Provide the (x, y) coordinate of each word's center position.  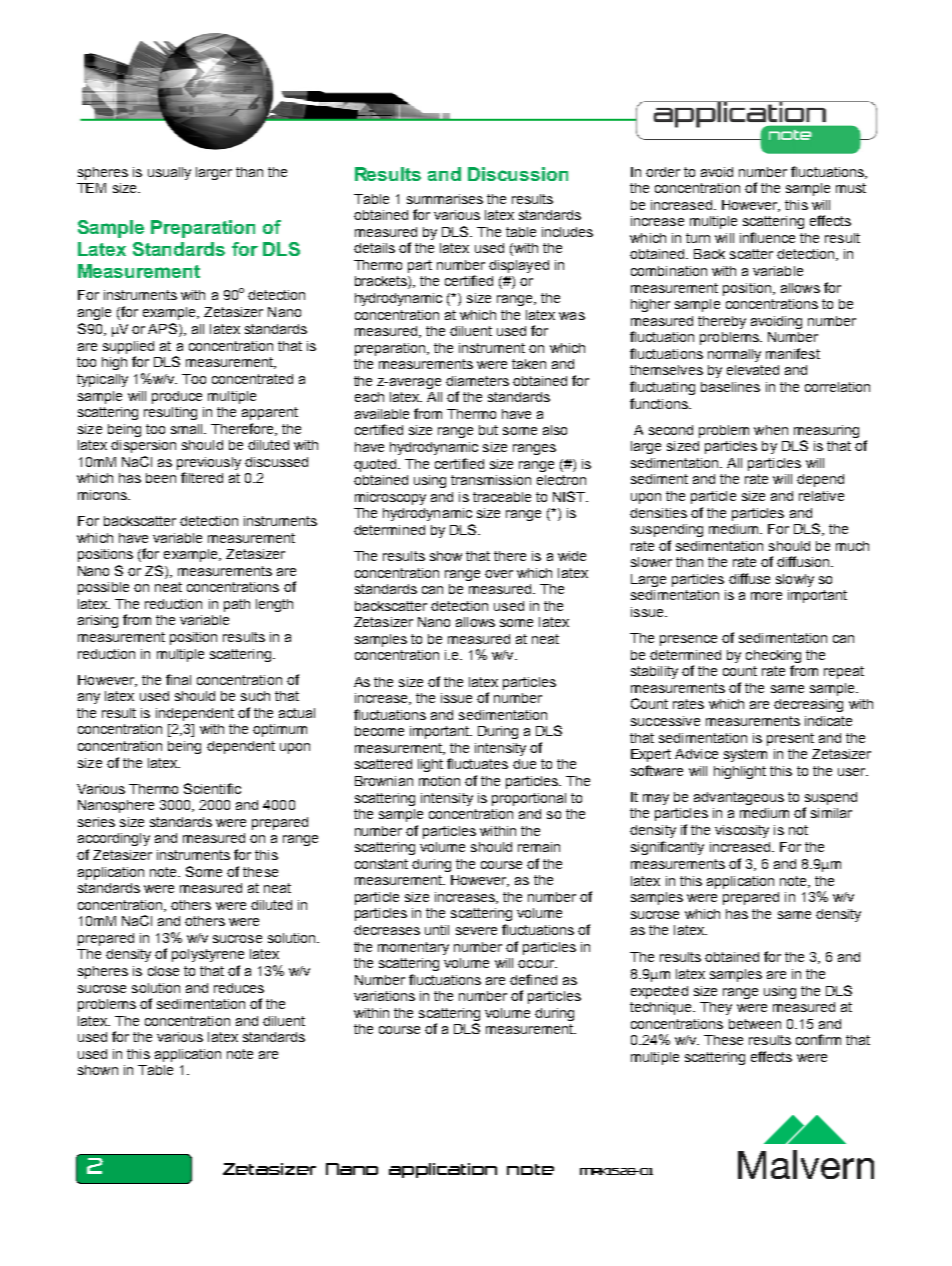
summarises (445, 199)
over (499, 574)
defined (533, 979)
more (766, 596)
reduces (239, 988)
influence (767, 237)
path (237, 605)
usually (169, 173)
